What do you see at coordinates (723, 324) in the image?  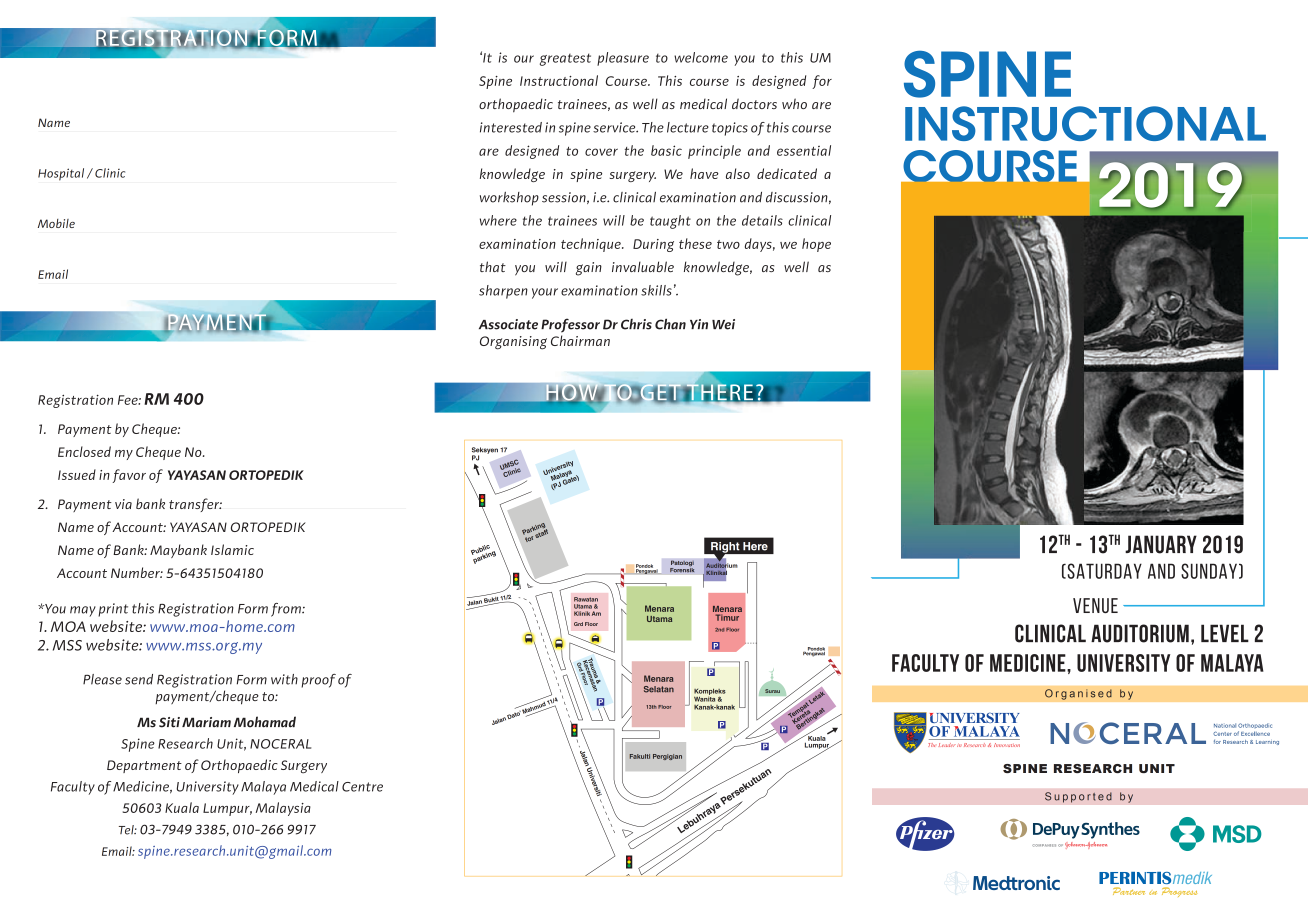 I see `Wei` at bounding box center [723, 324].
